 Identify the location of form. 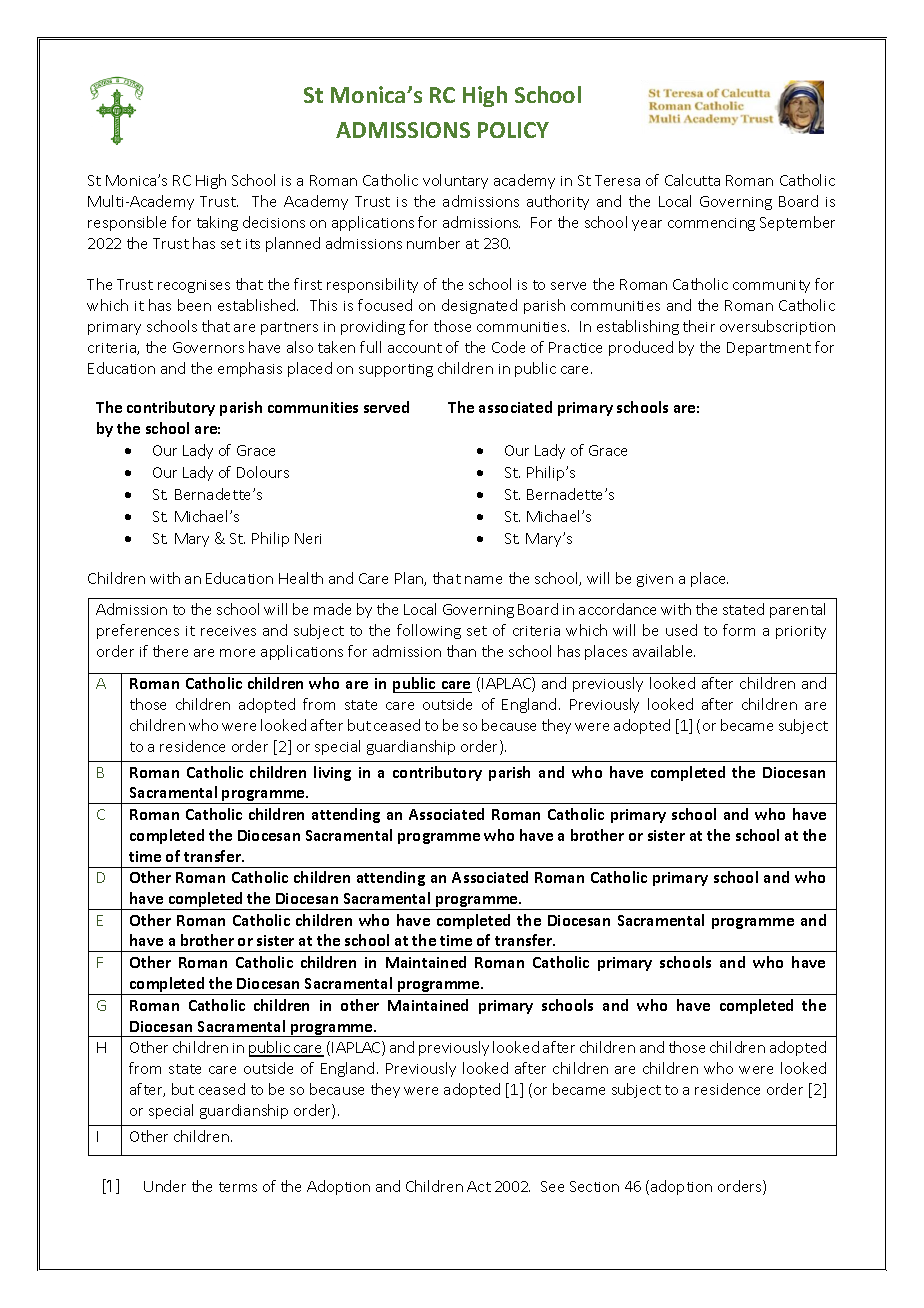
(739, 630).
